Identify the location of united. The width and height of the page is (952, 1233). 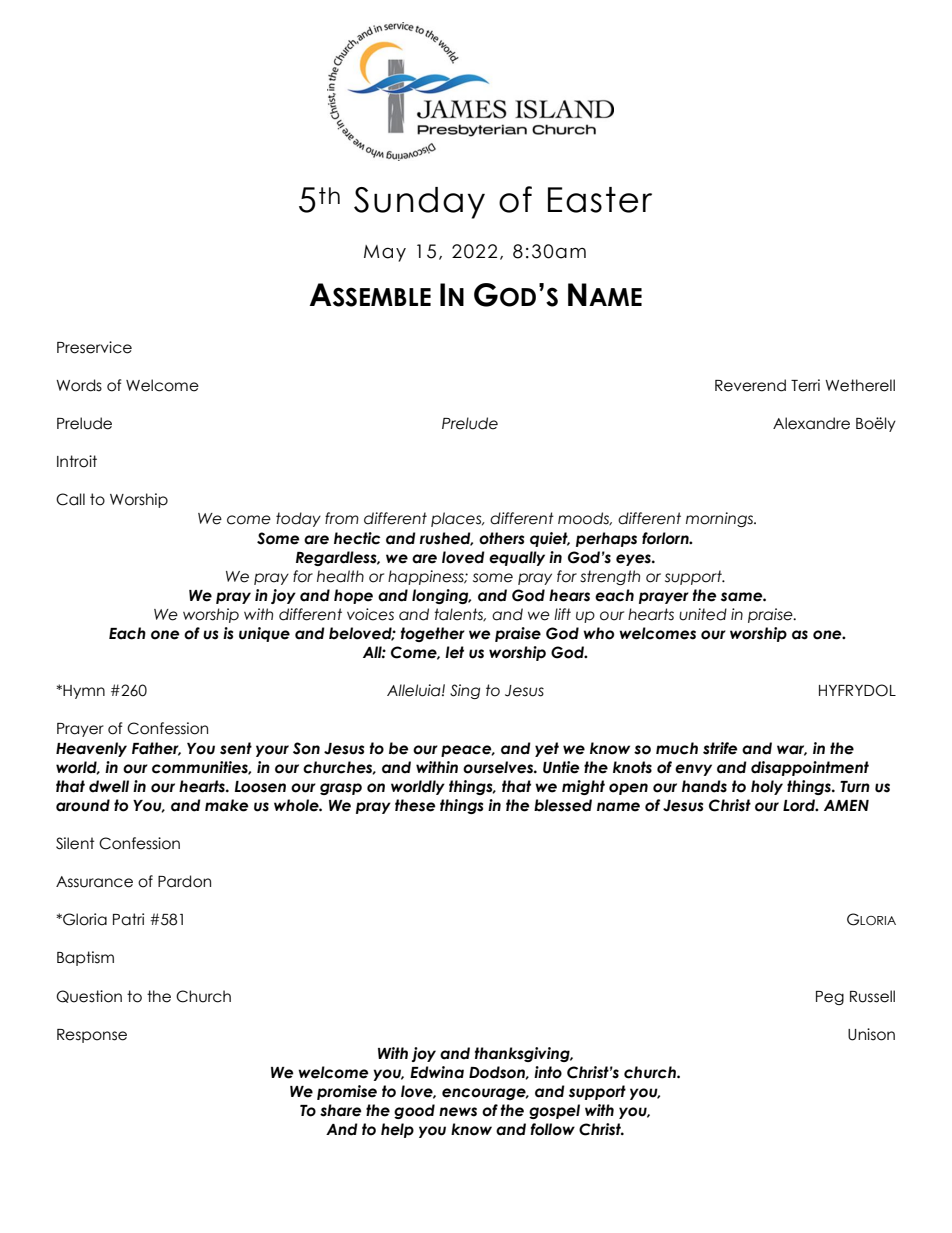
(703, 614).
